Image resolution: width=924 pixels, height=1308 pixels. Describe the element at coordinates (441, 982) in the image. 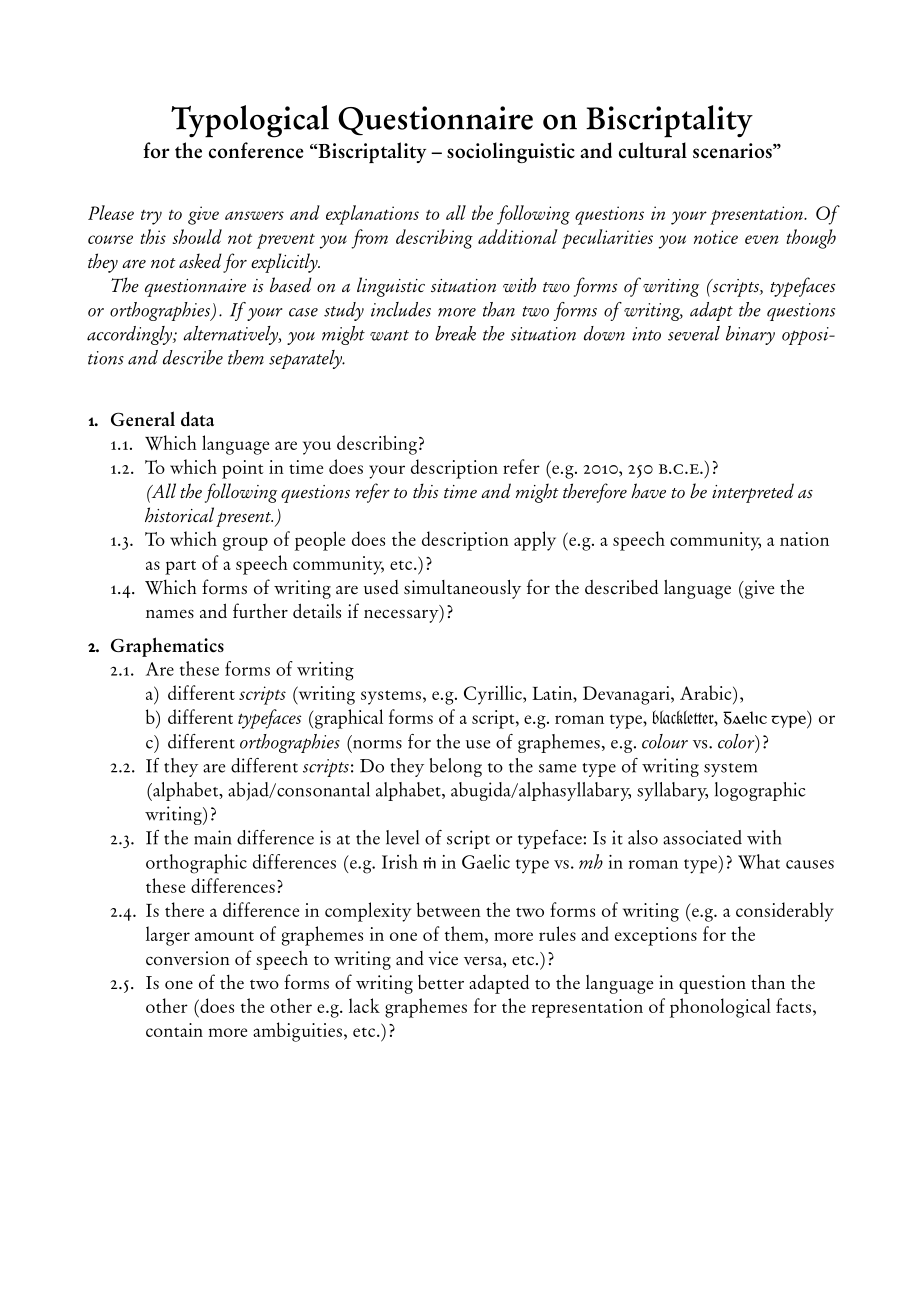

I see `better` at that location.
